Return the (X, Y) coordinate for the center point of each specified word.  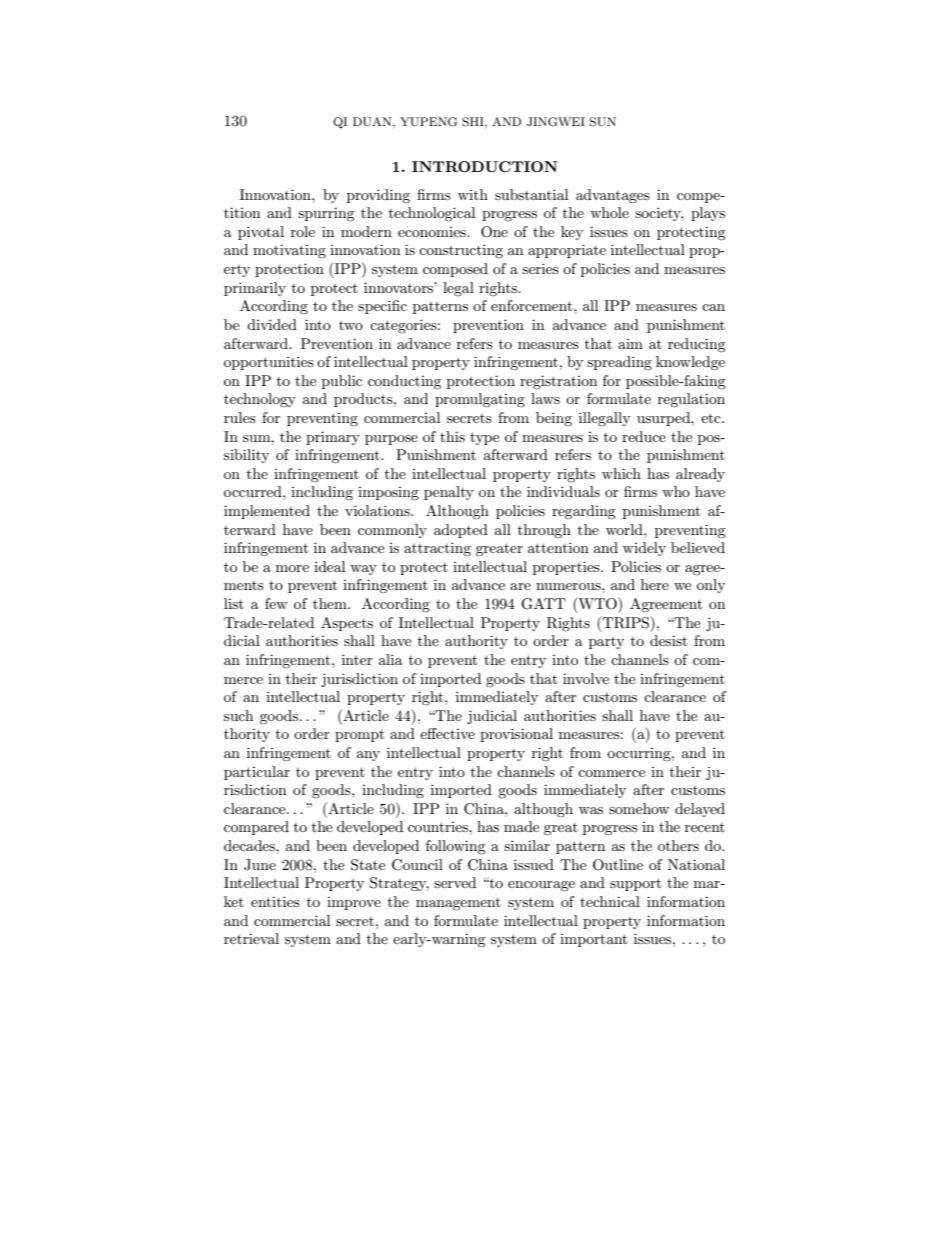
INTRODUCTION (485, 166)
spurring (326, 214)
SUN (603, 122)
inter (357, 659)
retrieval (251, 938)
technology (260, 400)
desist (668, 640)
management (458, 904)
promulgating (480, 400)
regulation (691, 400)
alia (391, 659)
